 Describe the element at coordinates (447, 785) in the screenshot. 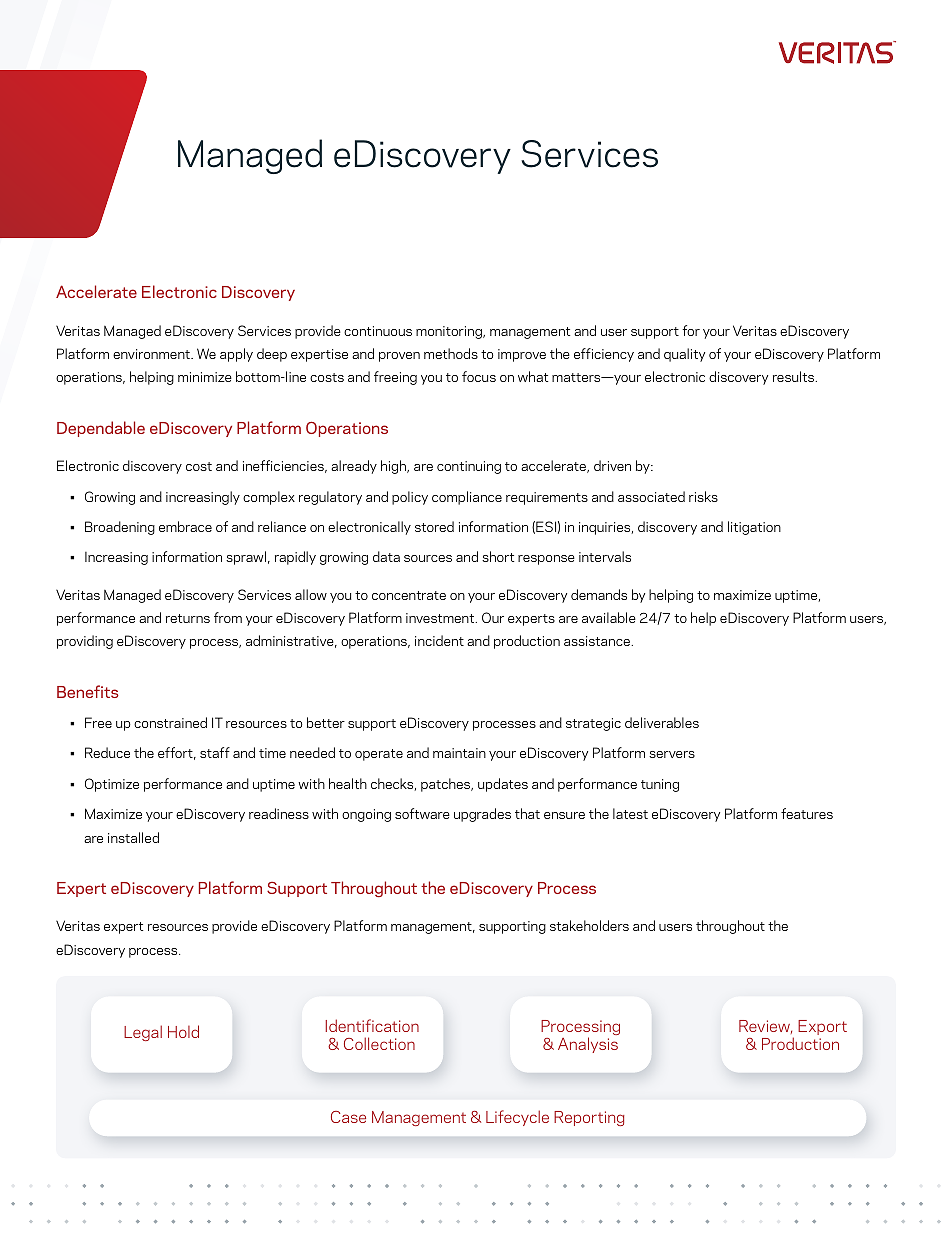

I see `patches` at that location.
